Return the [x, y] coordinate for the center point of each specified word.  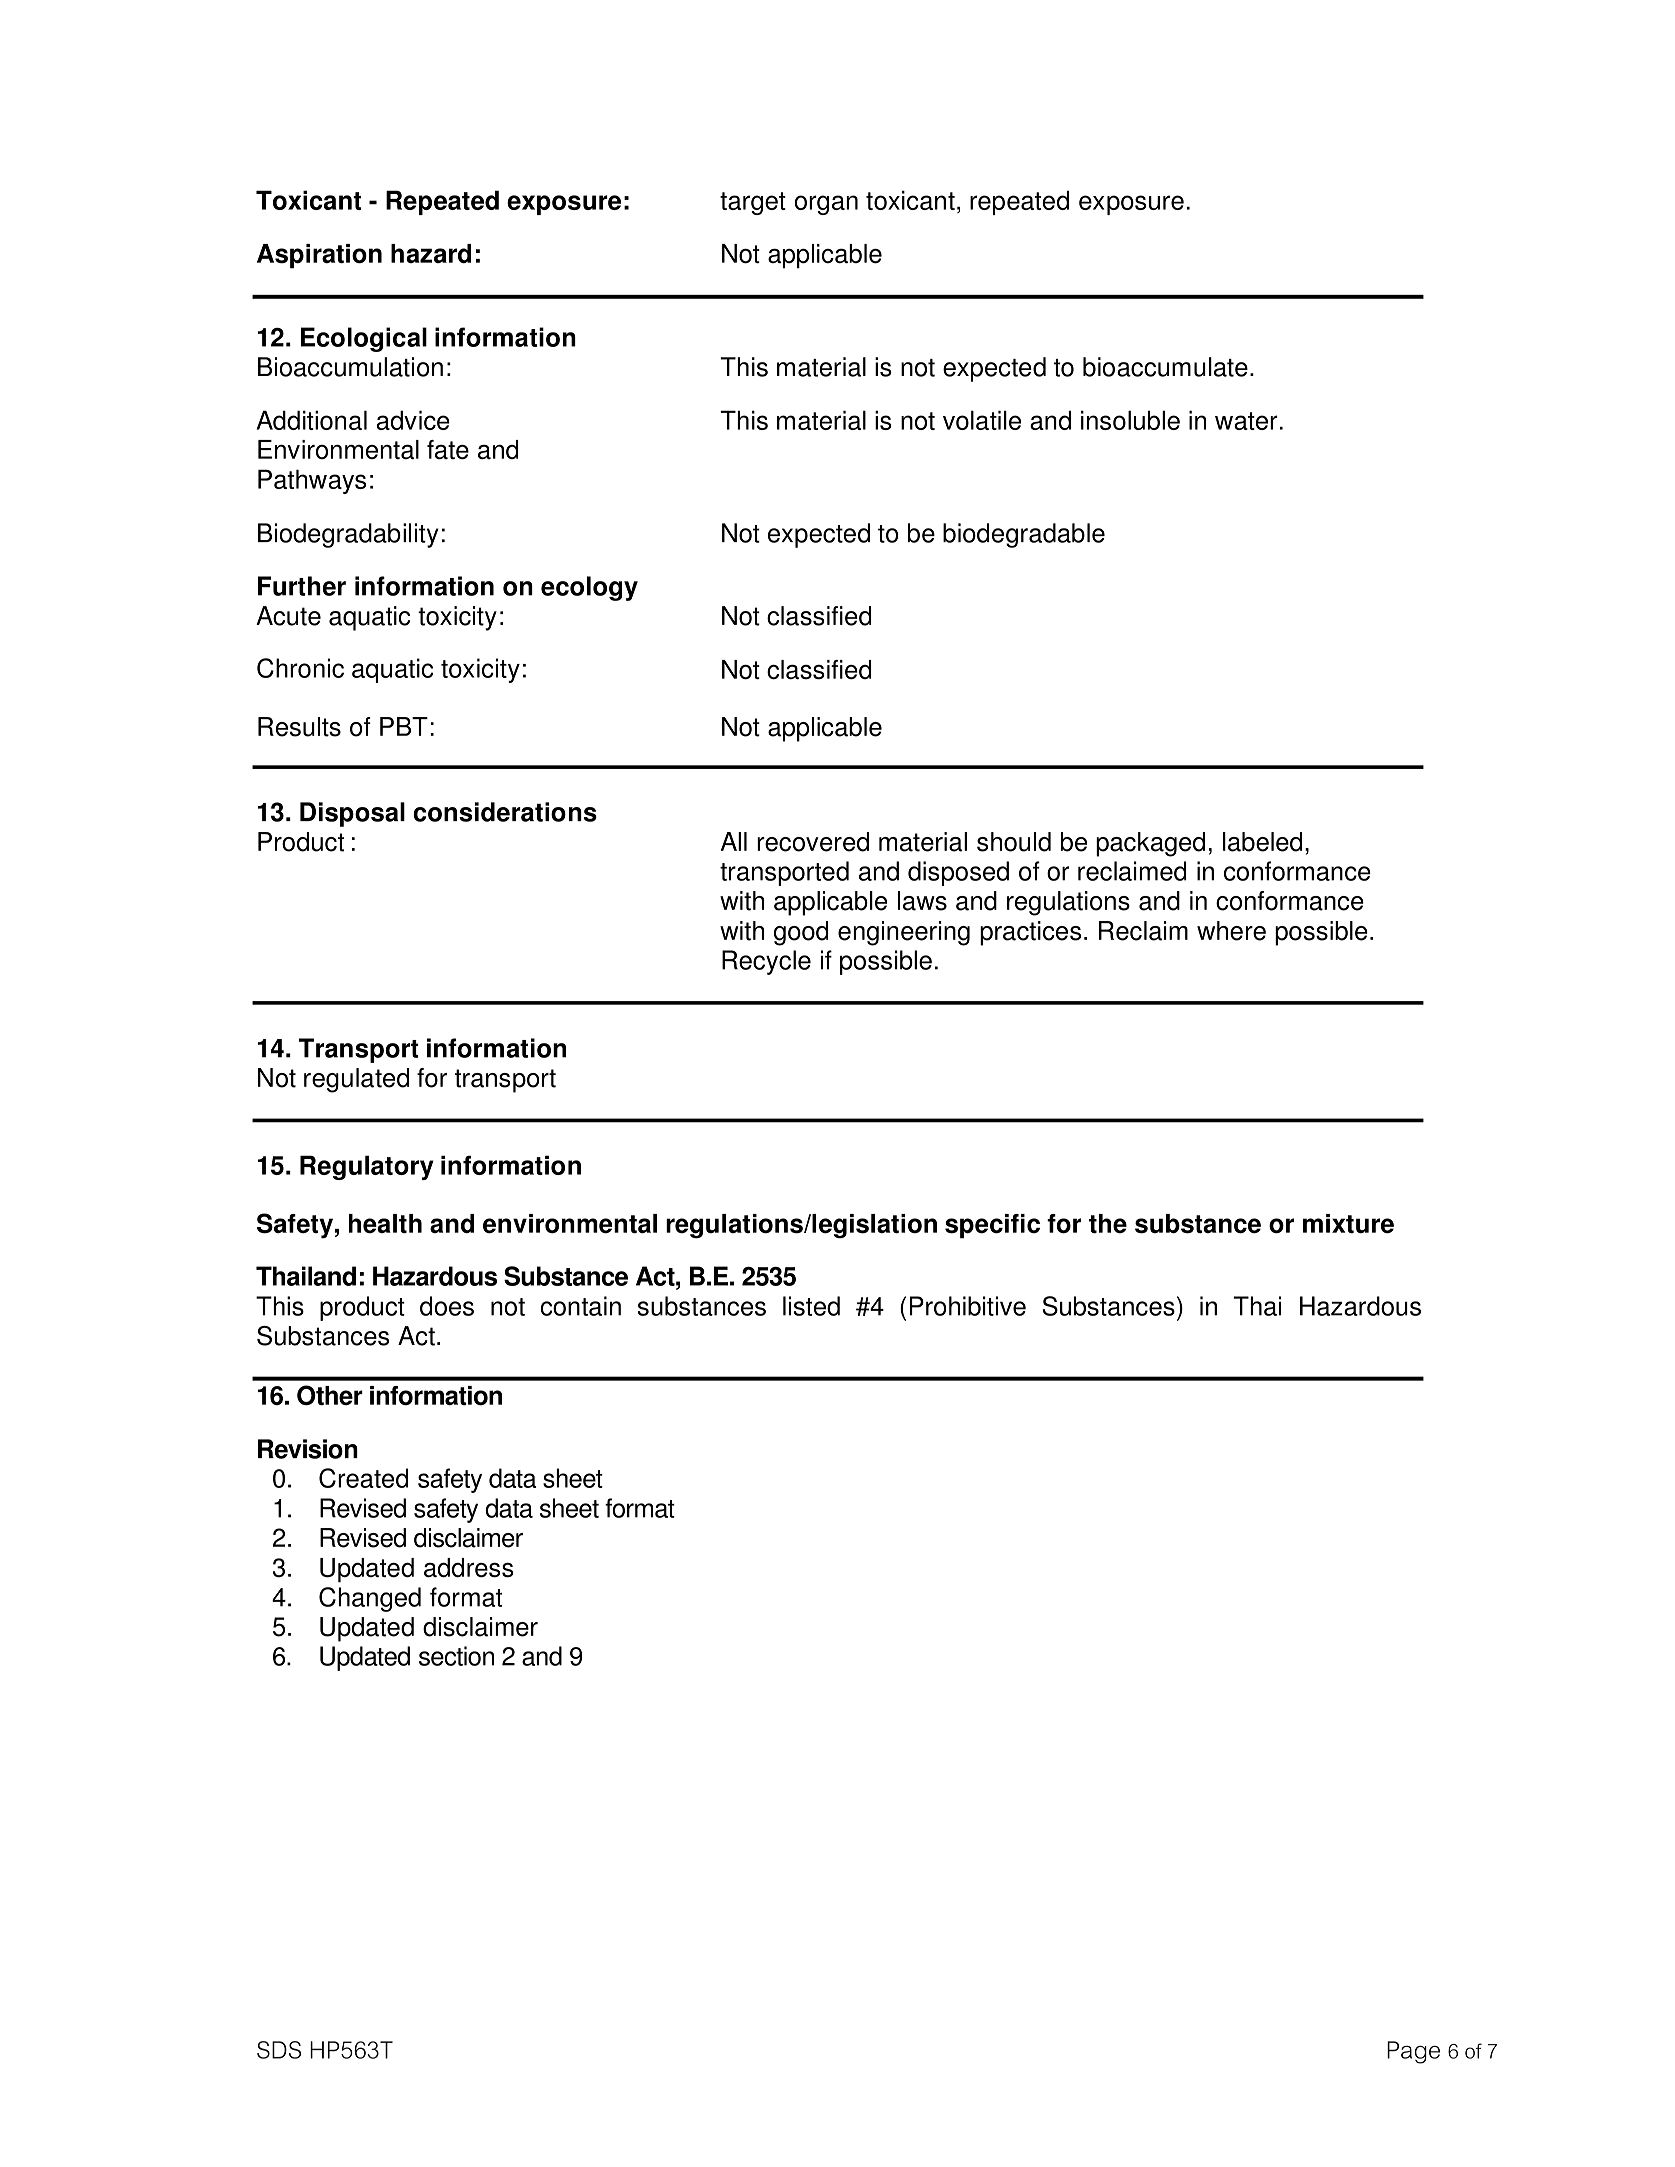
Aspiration [319, 256]
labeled [1262, 842]
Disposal [352, 814]
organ [826, 205]
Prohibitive [968, 1306]
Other [330, 1395]
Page [1413, 2052]
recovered [813, 842]
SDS [279, 2050]
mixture [1348, 1224]
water [1246, 421]
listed [811, 1306]
